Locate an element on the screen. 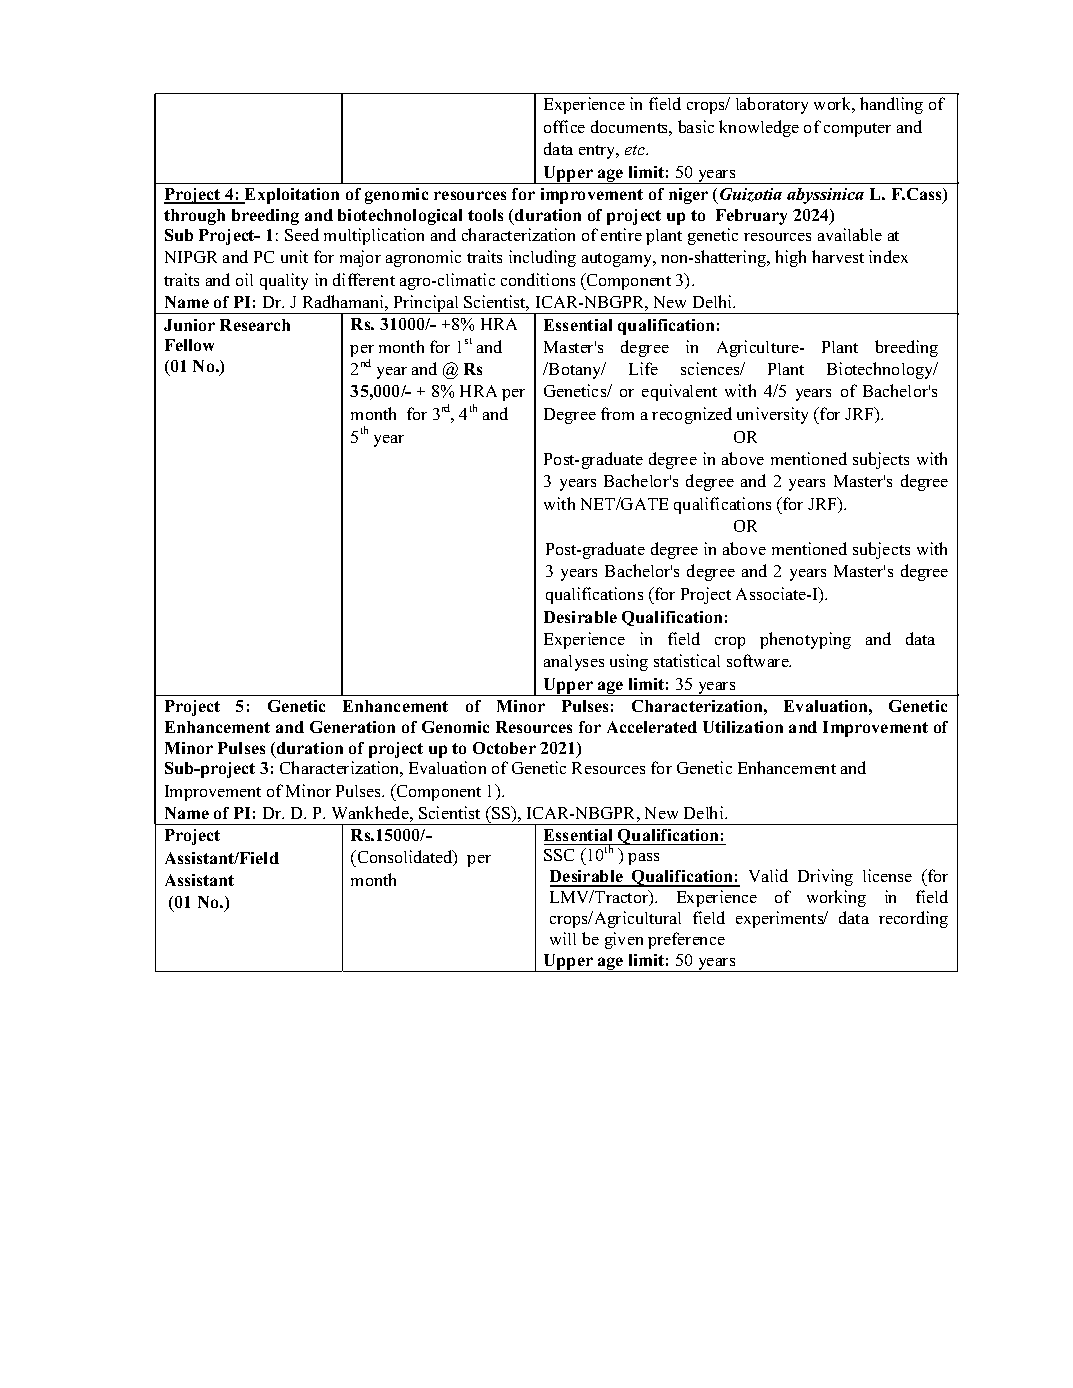 This screenshot has width=1073, height=1388. Exploitation is located at coordinates (291, 196).
